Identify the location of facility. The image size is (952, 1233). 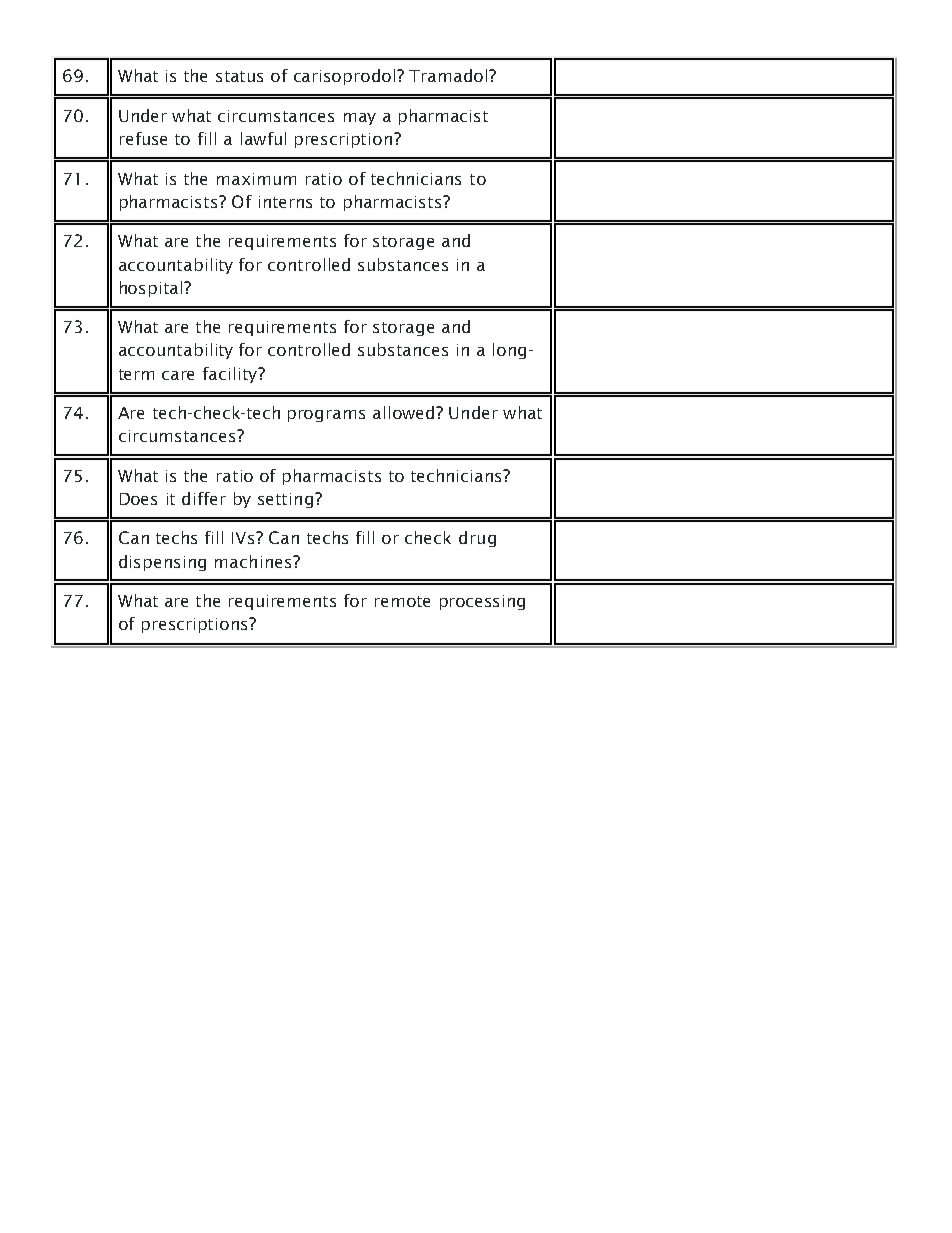
(231, 375).
